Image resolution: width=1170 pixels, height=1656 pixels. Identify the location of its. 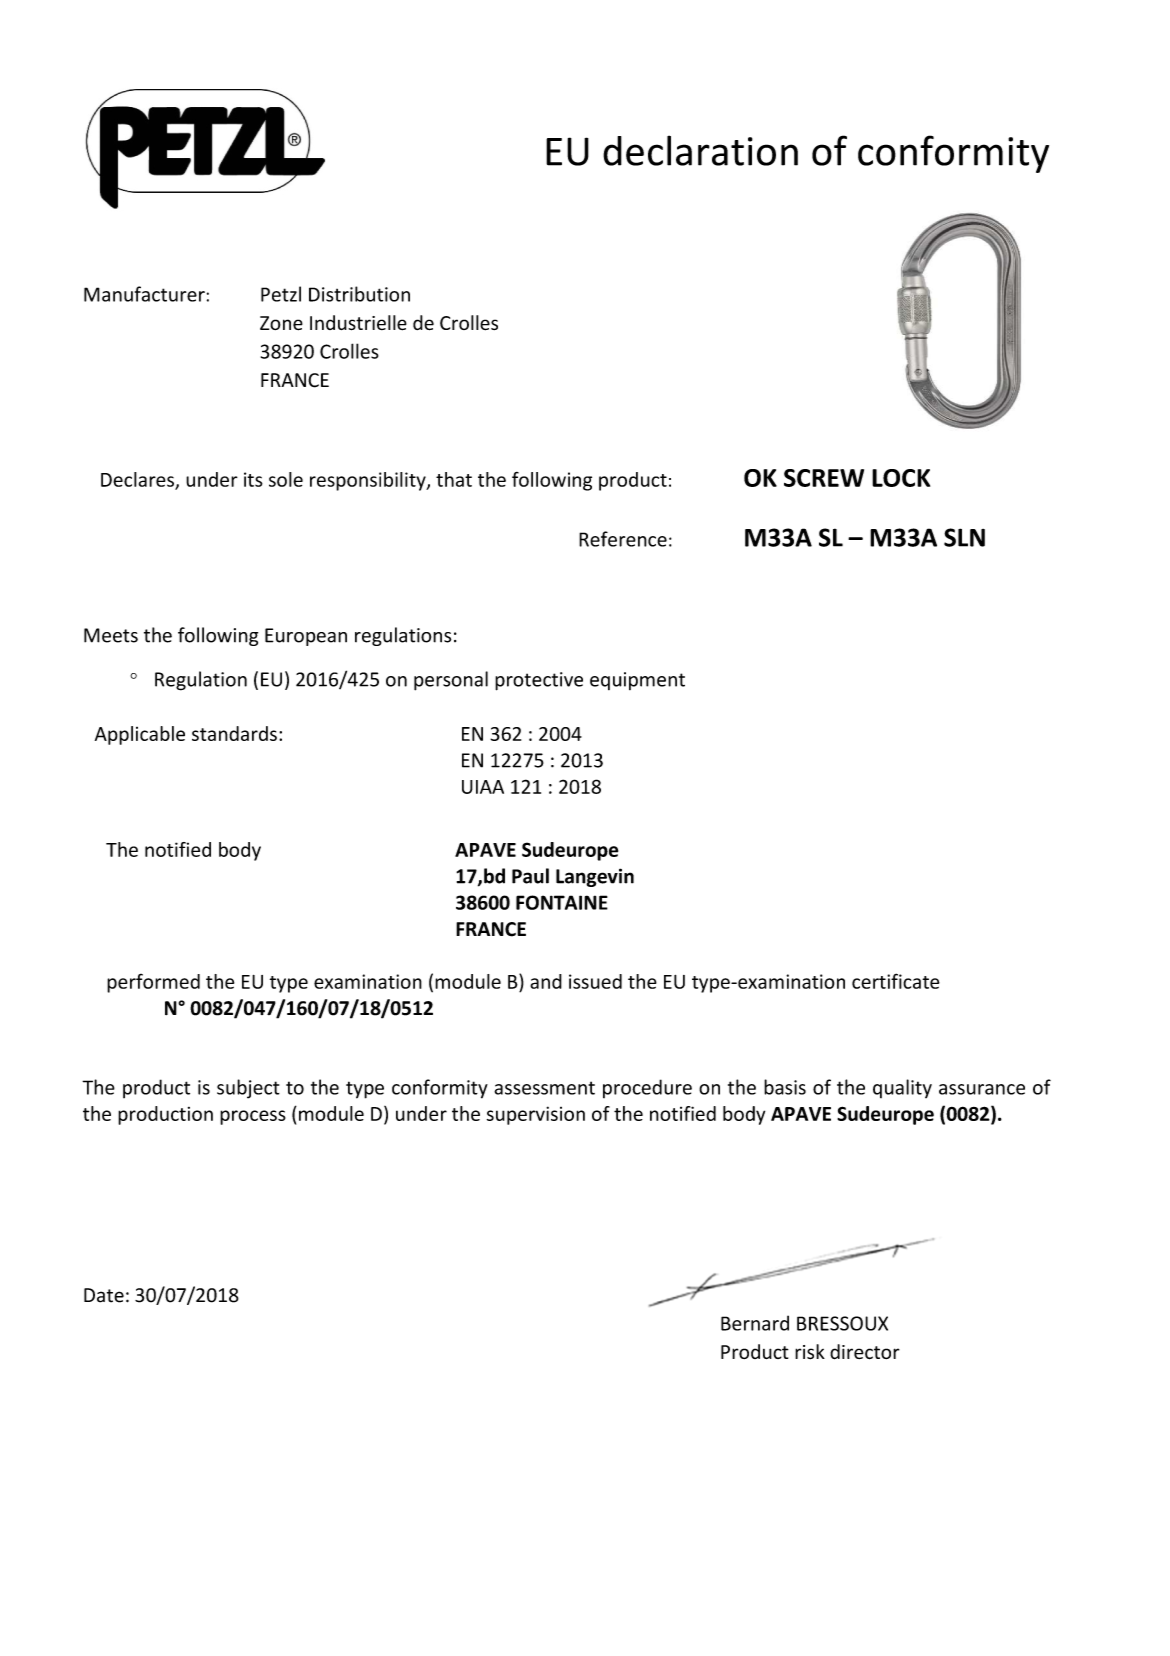
(253, 479).
